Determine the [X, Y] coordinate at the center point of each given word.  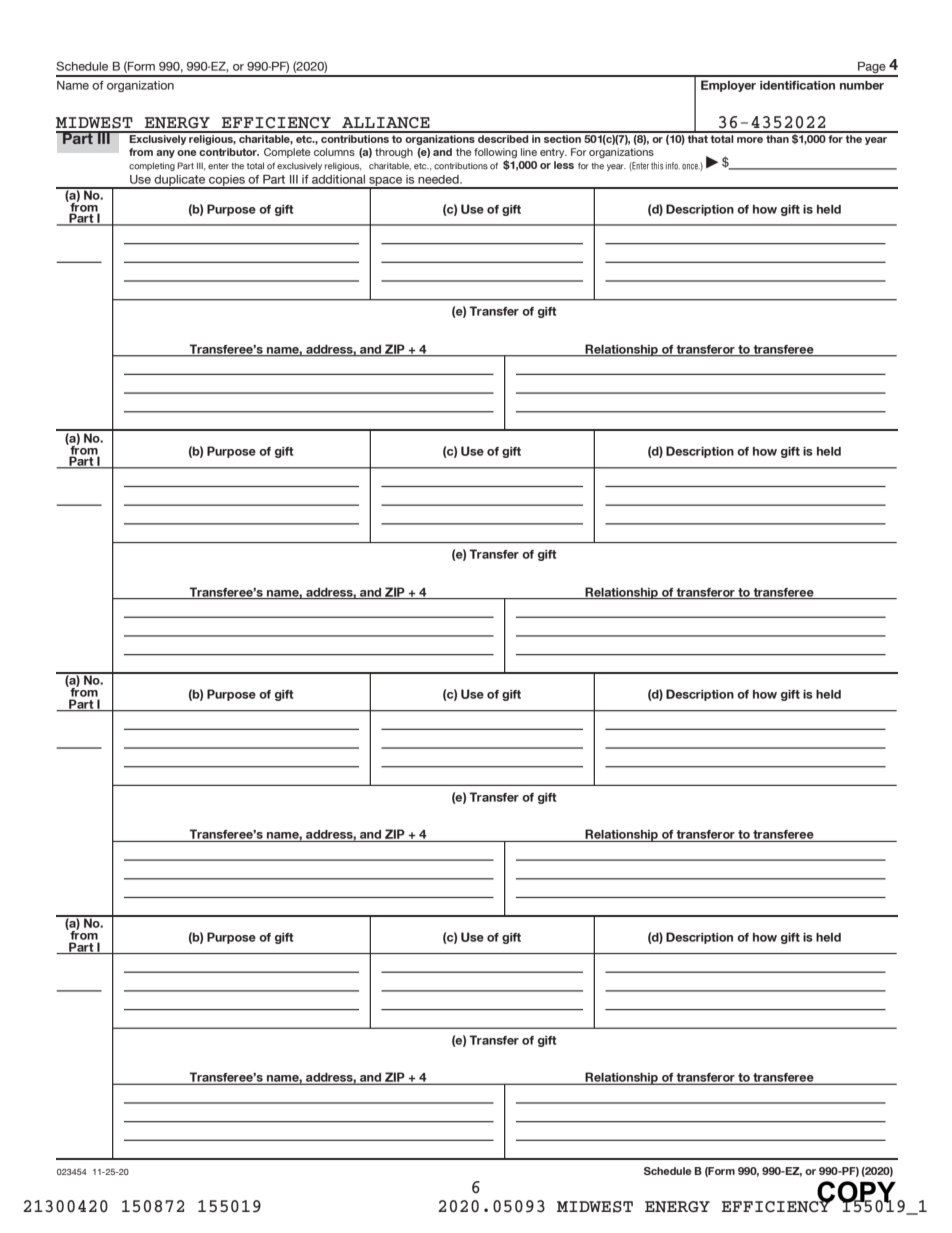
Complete [287, 153]
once [691, 167]
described [503, 137]
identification [797, 85]
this [657, 166]
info [673, 166]
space [386, 183]
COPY [856, 1193]
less [564, 165]
